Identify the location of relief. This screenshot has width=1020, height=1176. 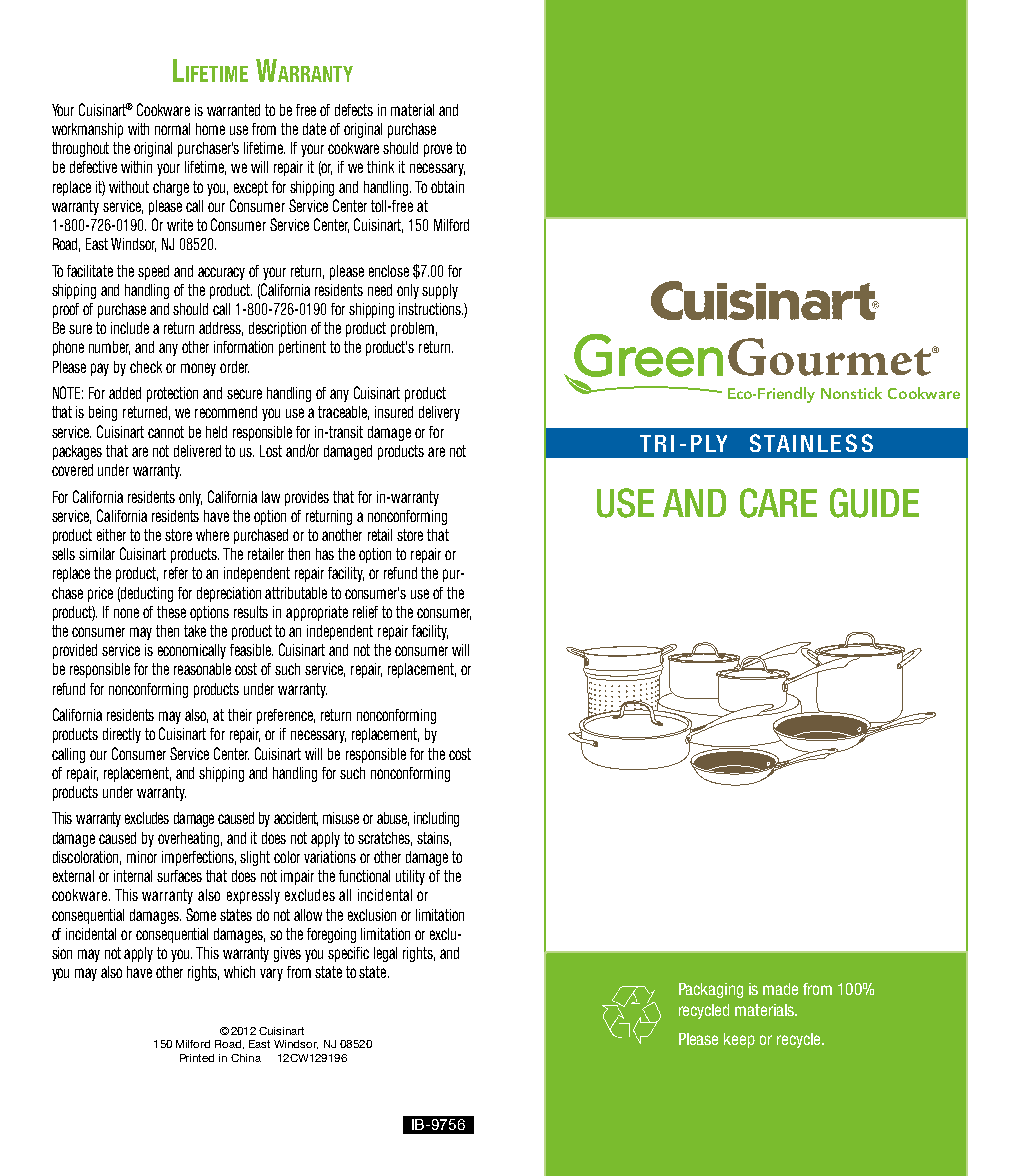
(365, 612).
